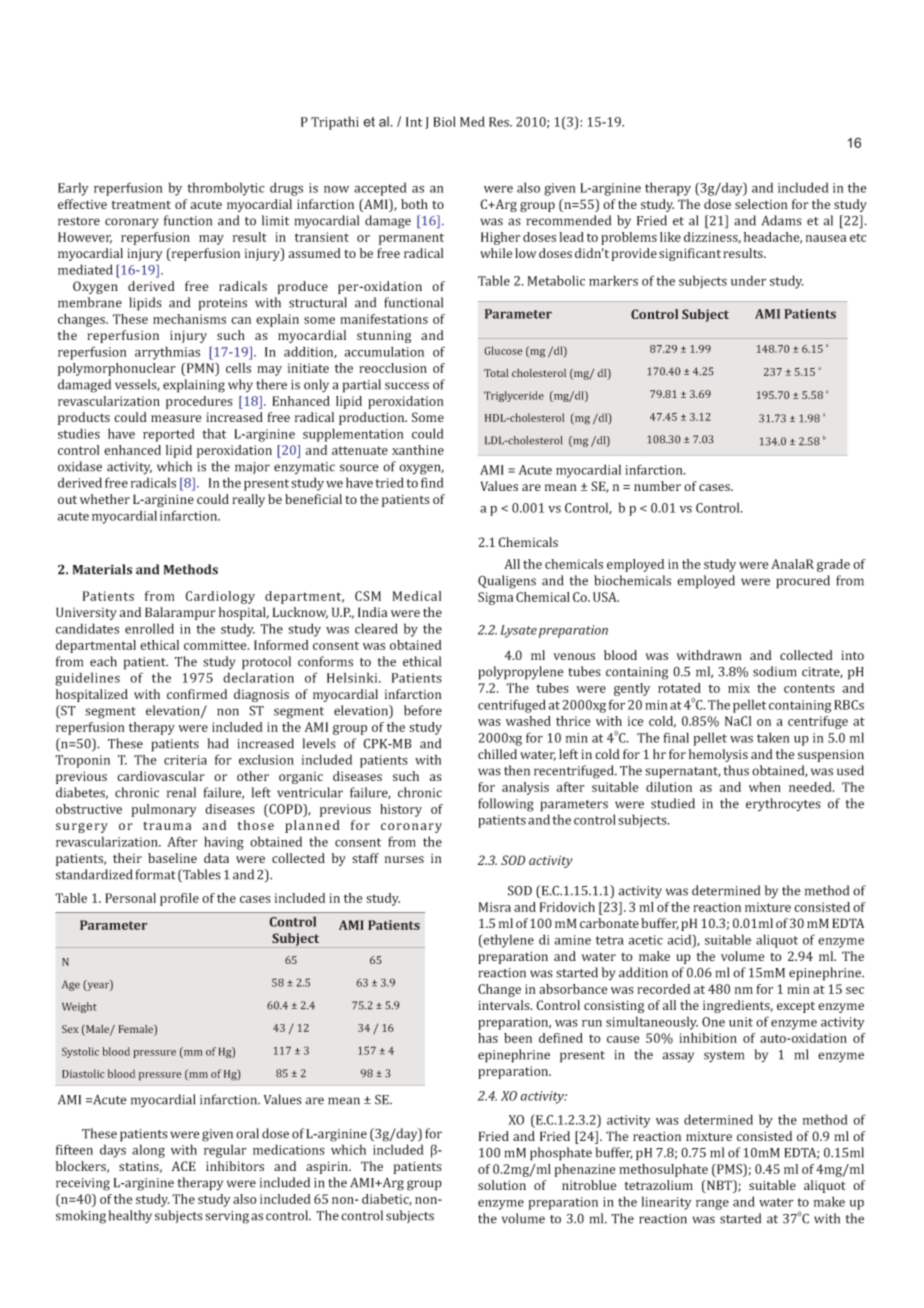 The height and width of the screenshot is (1308, 924). I want to click on intervals, so click(505, 1005).
